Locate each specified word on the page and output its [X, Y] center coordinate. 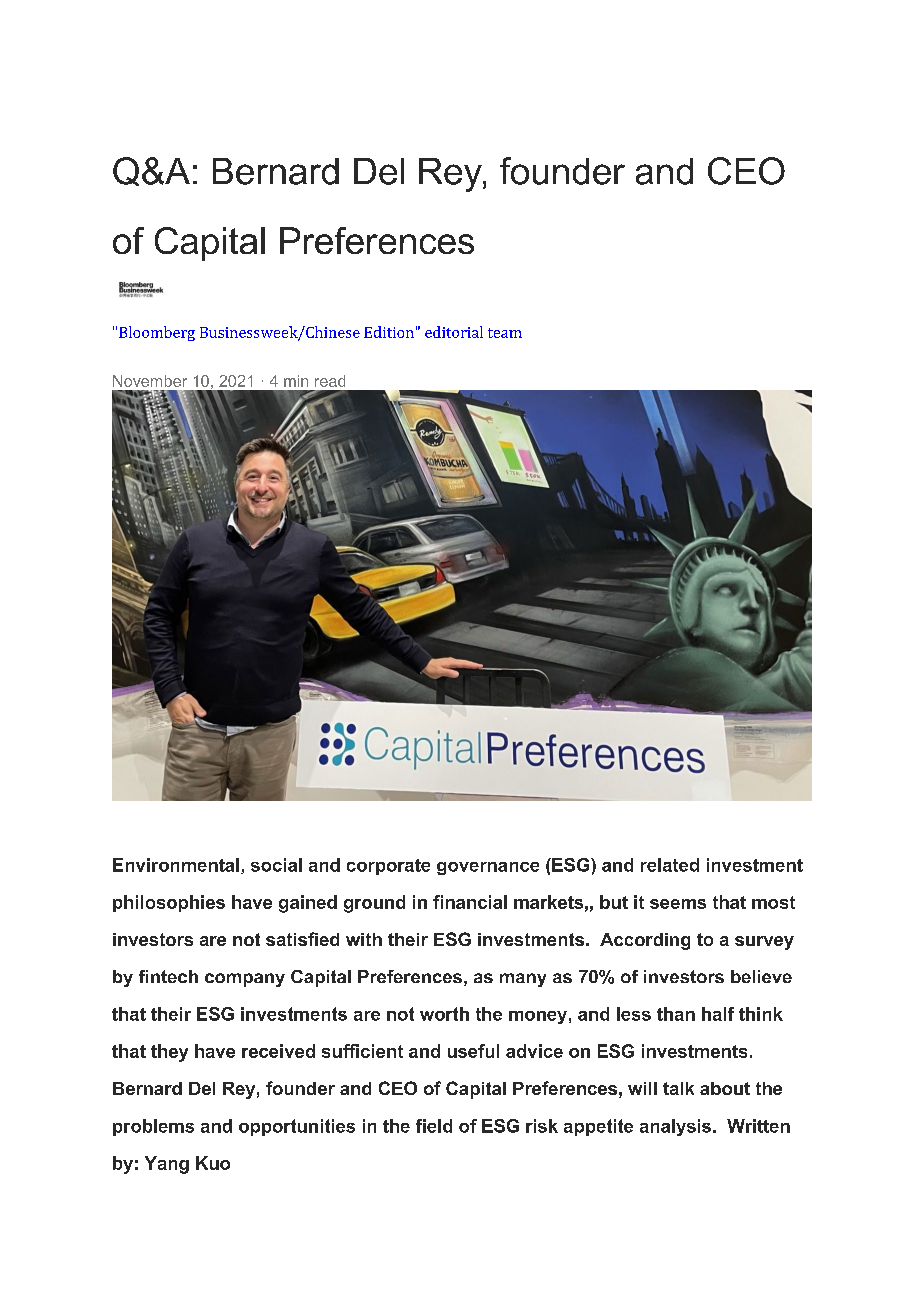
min [296, 381]
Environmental [176, 865]
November [150, 381]
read [330, 381]
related [670, 865]
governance [488, 868]
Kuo [213, 1163]
